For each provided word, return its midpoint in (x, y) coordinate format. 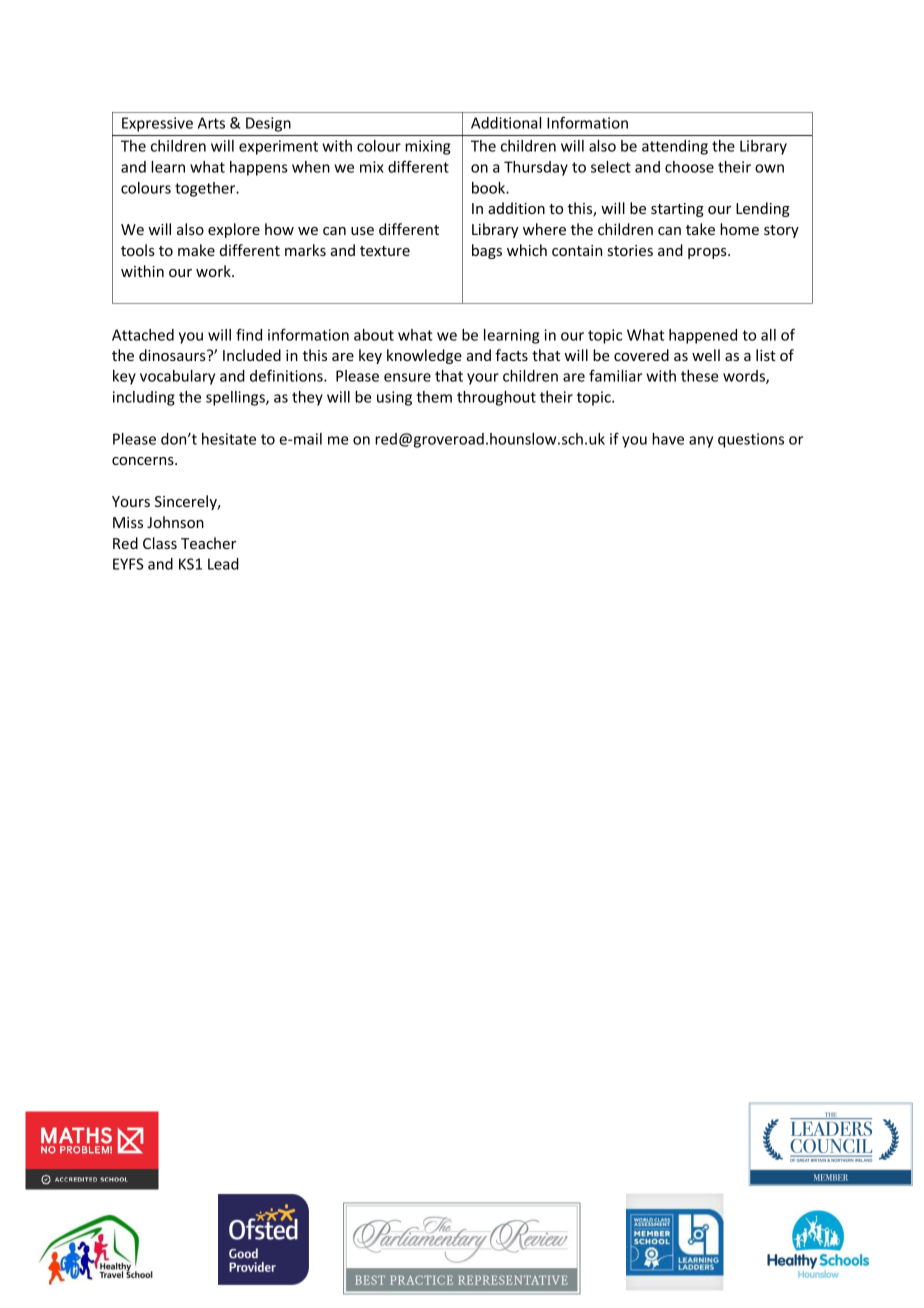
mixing (427, 147)
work (214, 271)
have (668, 439)
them (434, 397)
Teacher (208, 543)
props (708, 253)
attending (675, 147)
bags (487, 251)
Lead (223, 564)
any (701, 442)
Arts (211, 123)
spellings (236, 398)
